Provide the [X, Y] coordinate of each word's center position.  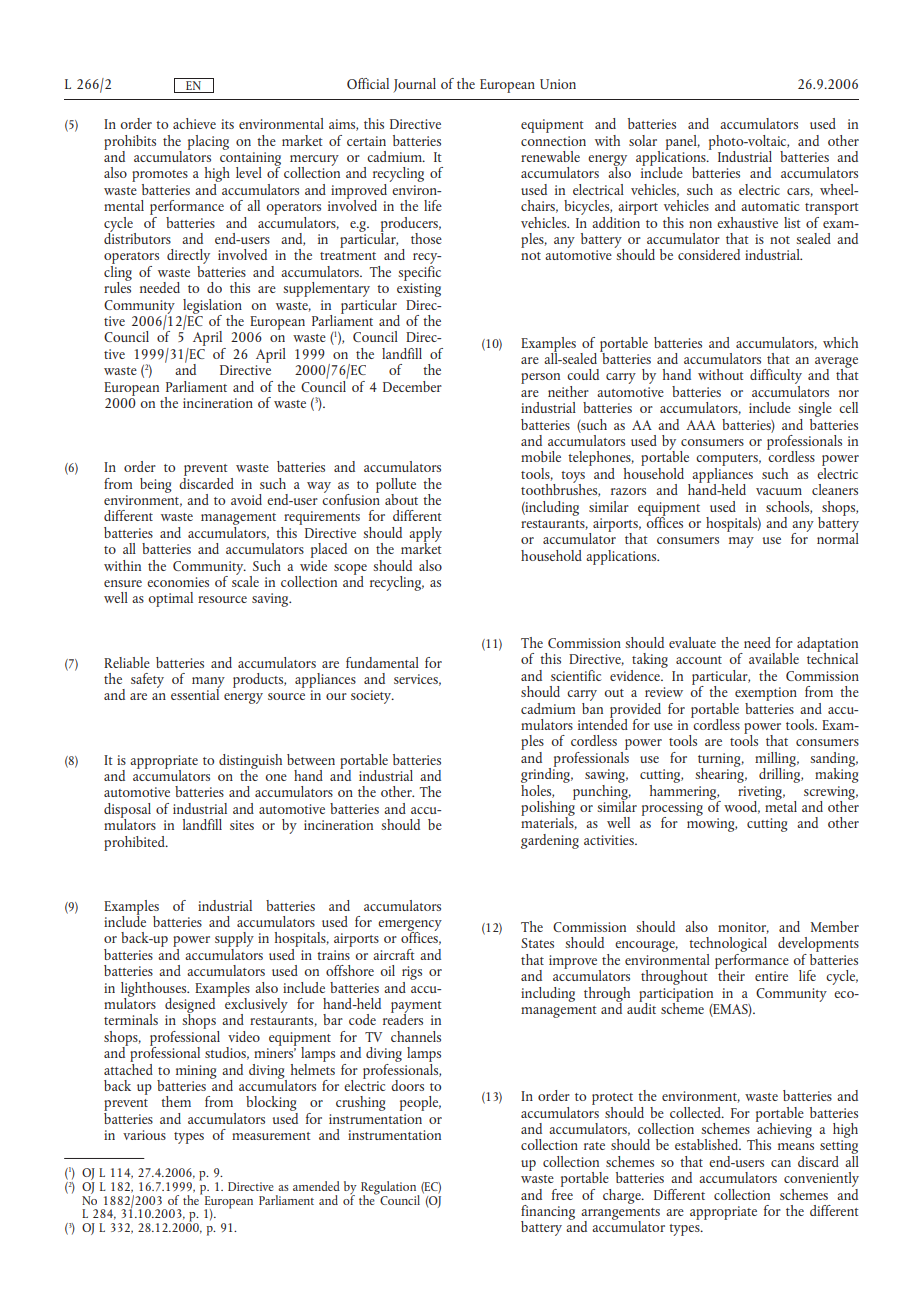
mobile [541, 456]
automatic [770, 206]
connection [553, 141]
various [144, 1135]
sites [242, 825]
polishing [548, 808]
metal [781, 805]
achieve [194, 123]
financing [548, 1213]
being [156, 485]
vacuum [779, 491]
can [781, 1163]
